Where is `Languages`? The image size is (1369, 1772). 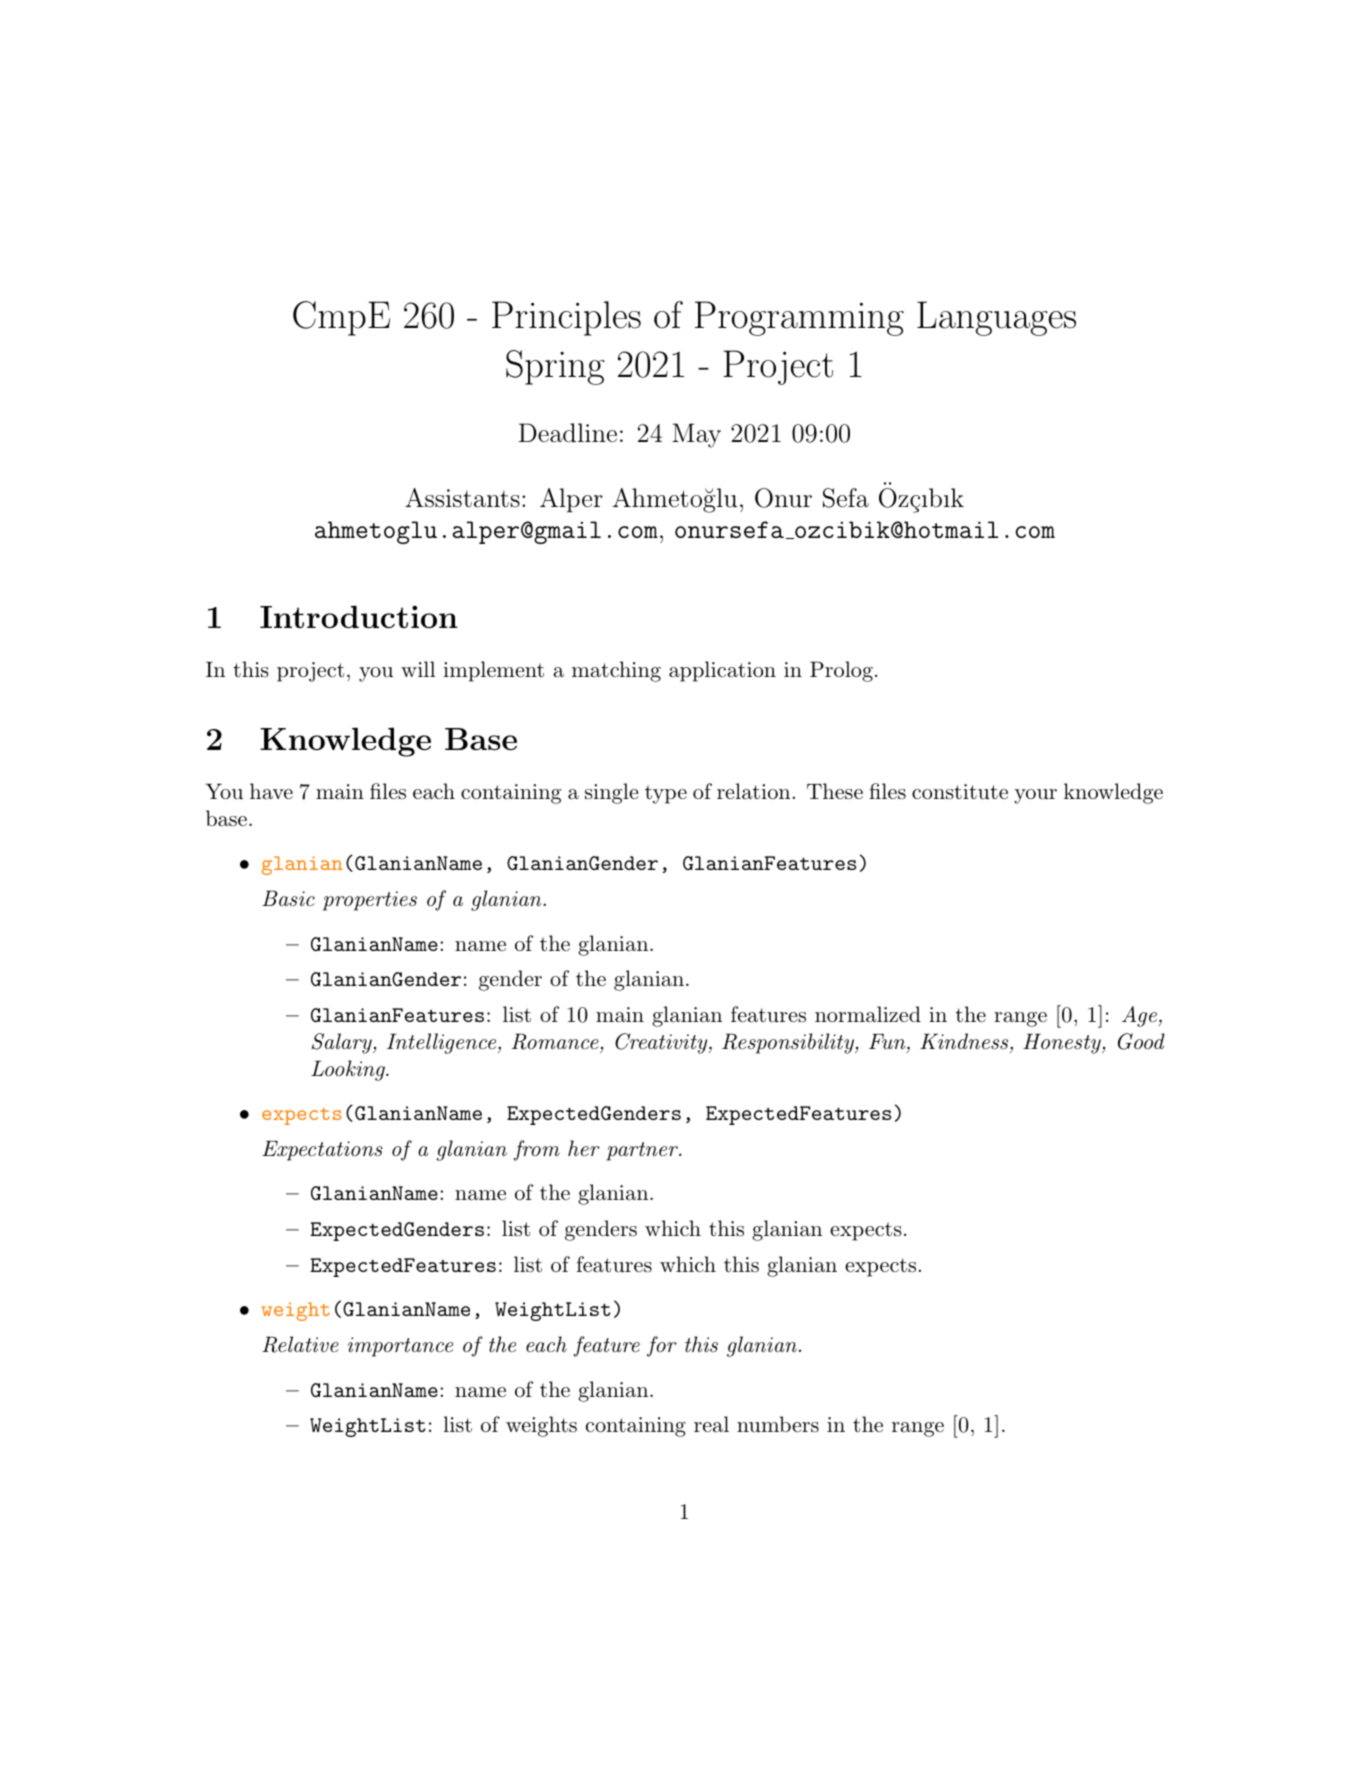
Languages is located at coordinates (996, 318).
